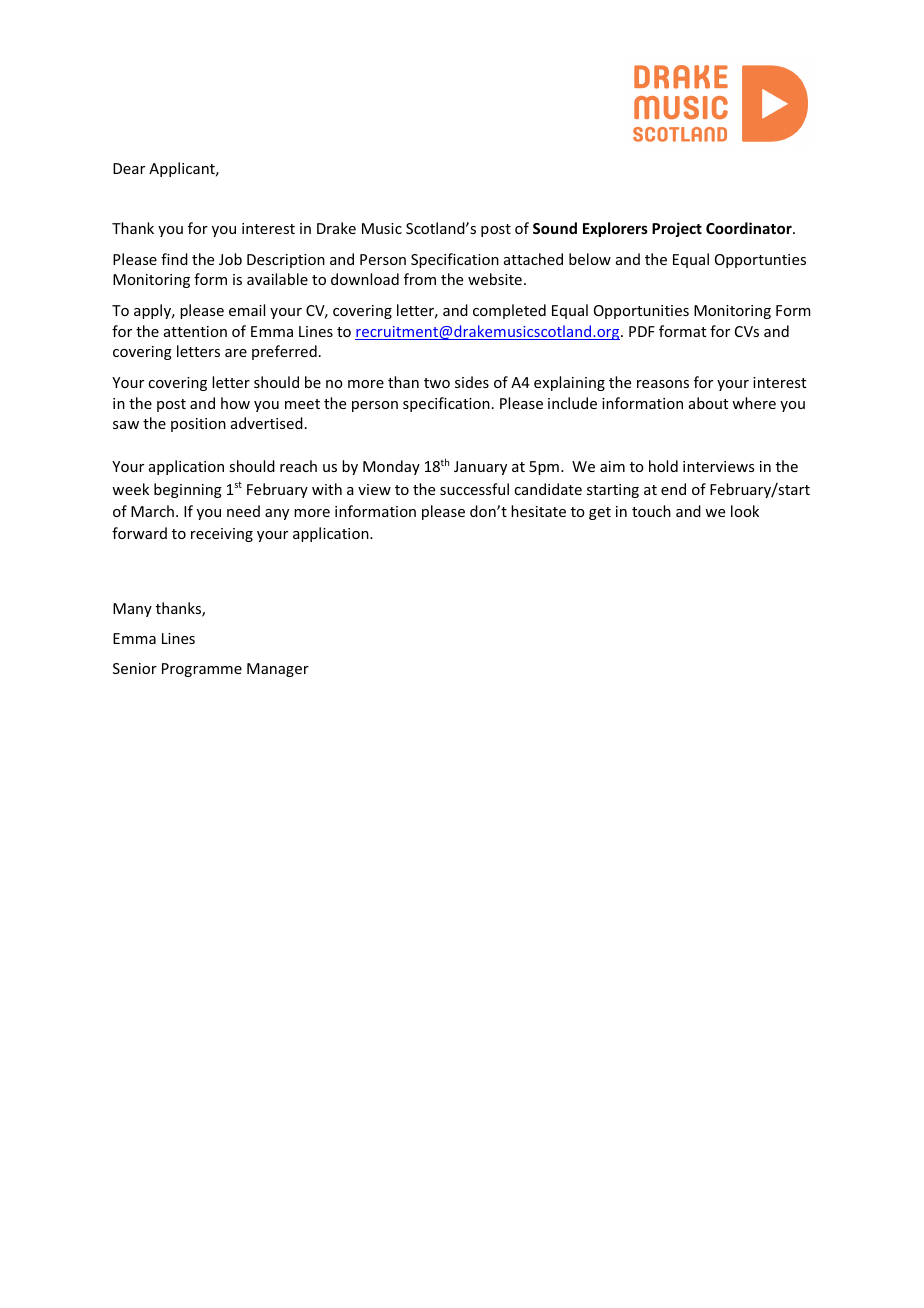 The width and height of the screenshot is (924, 1308). I want to click on Manager, so click(278, 670).
